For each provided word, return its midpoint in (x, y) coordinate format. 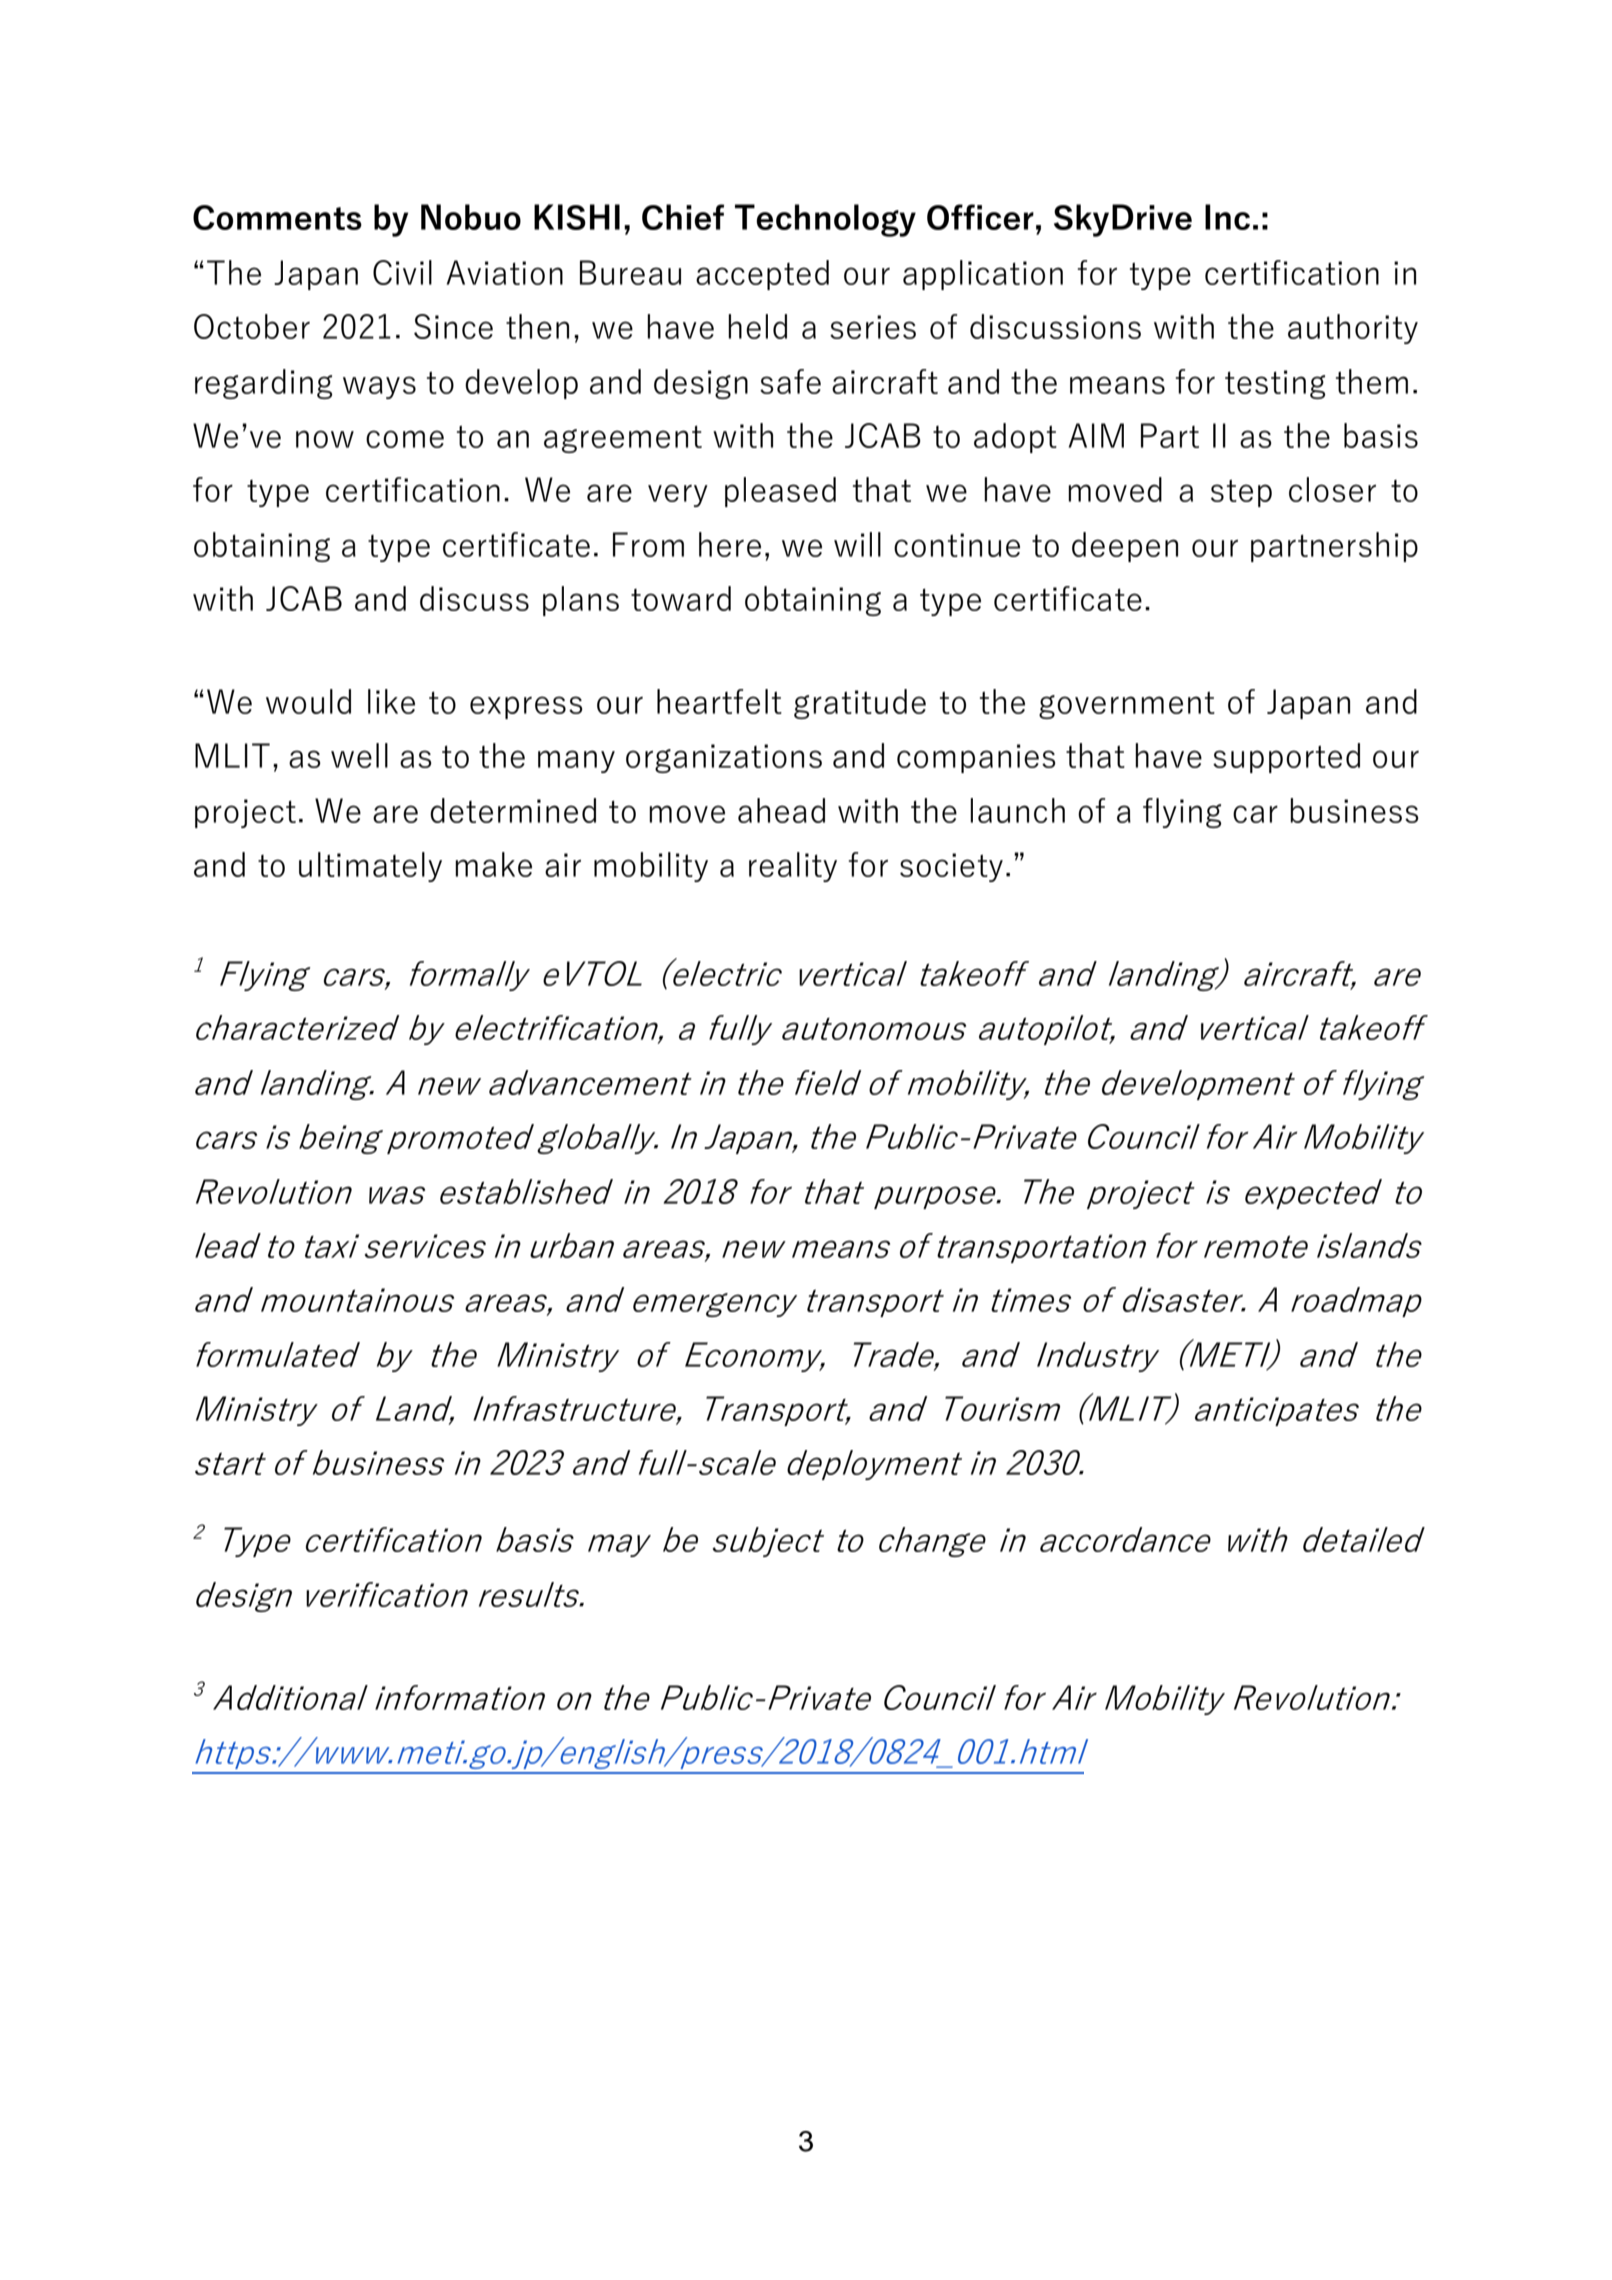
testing (1275, 384)
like (391, 701)
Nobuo (471, 217)
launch (1017, 810)
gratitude (860, 704)
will (857, 544)
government (1127, 705)
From (648, 544)
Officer (980, 217)
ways (379, 387)
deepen (1125, 547)
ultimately (370, 867)
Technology (825, 220)
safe (790, 381)
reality (793, 867)
